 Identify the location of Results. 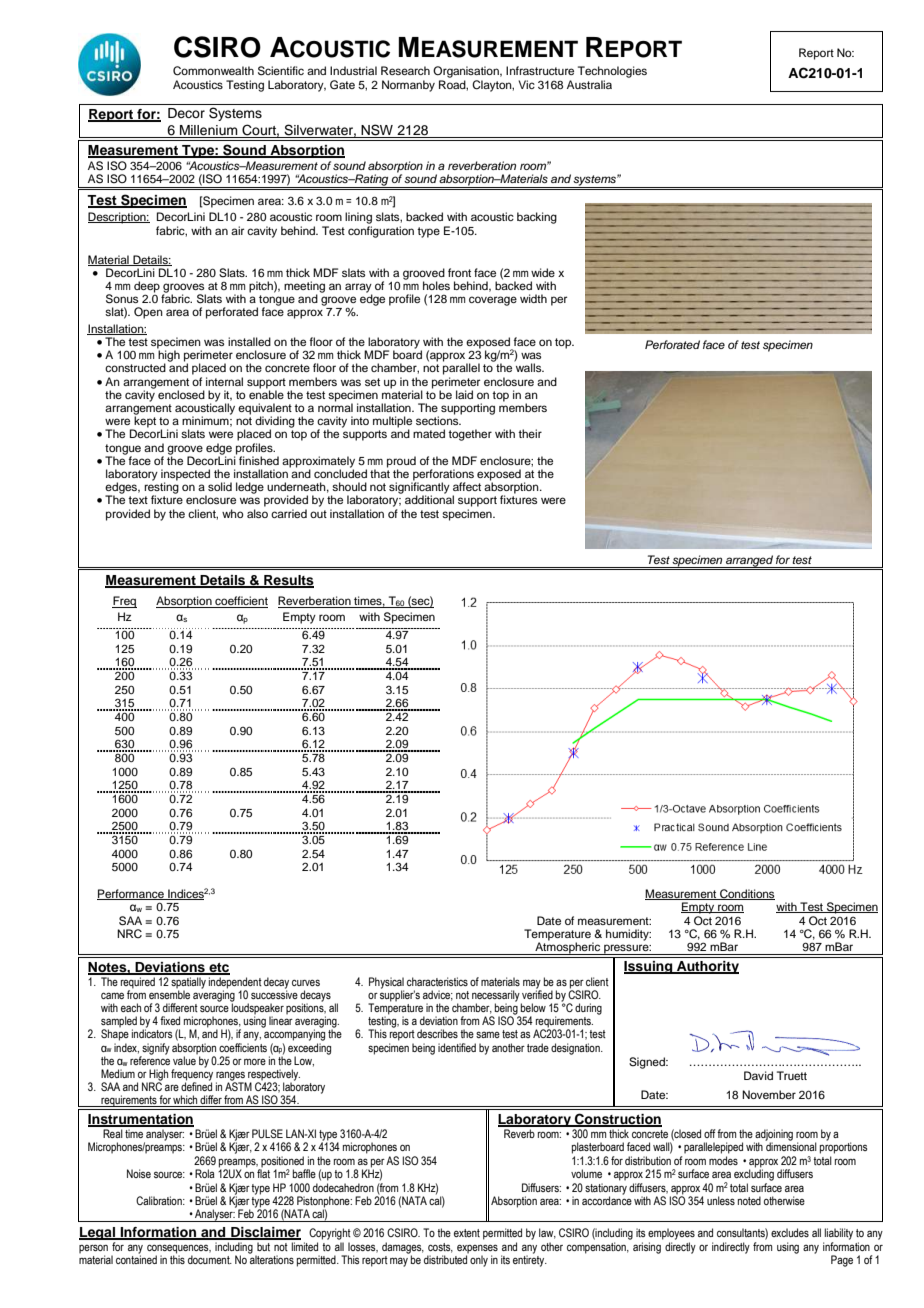
(288, 581).
